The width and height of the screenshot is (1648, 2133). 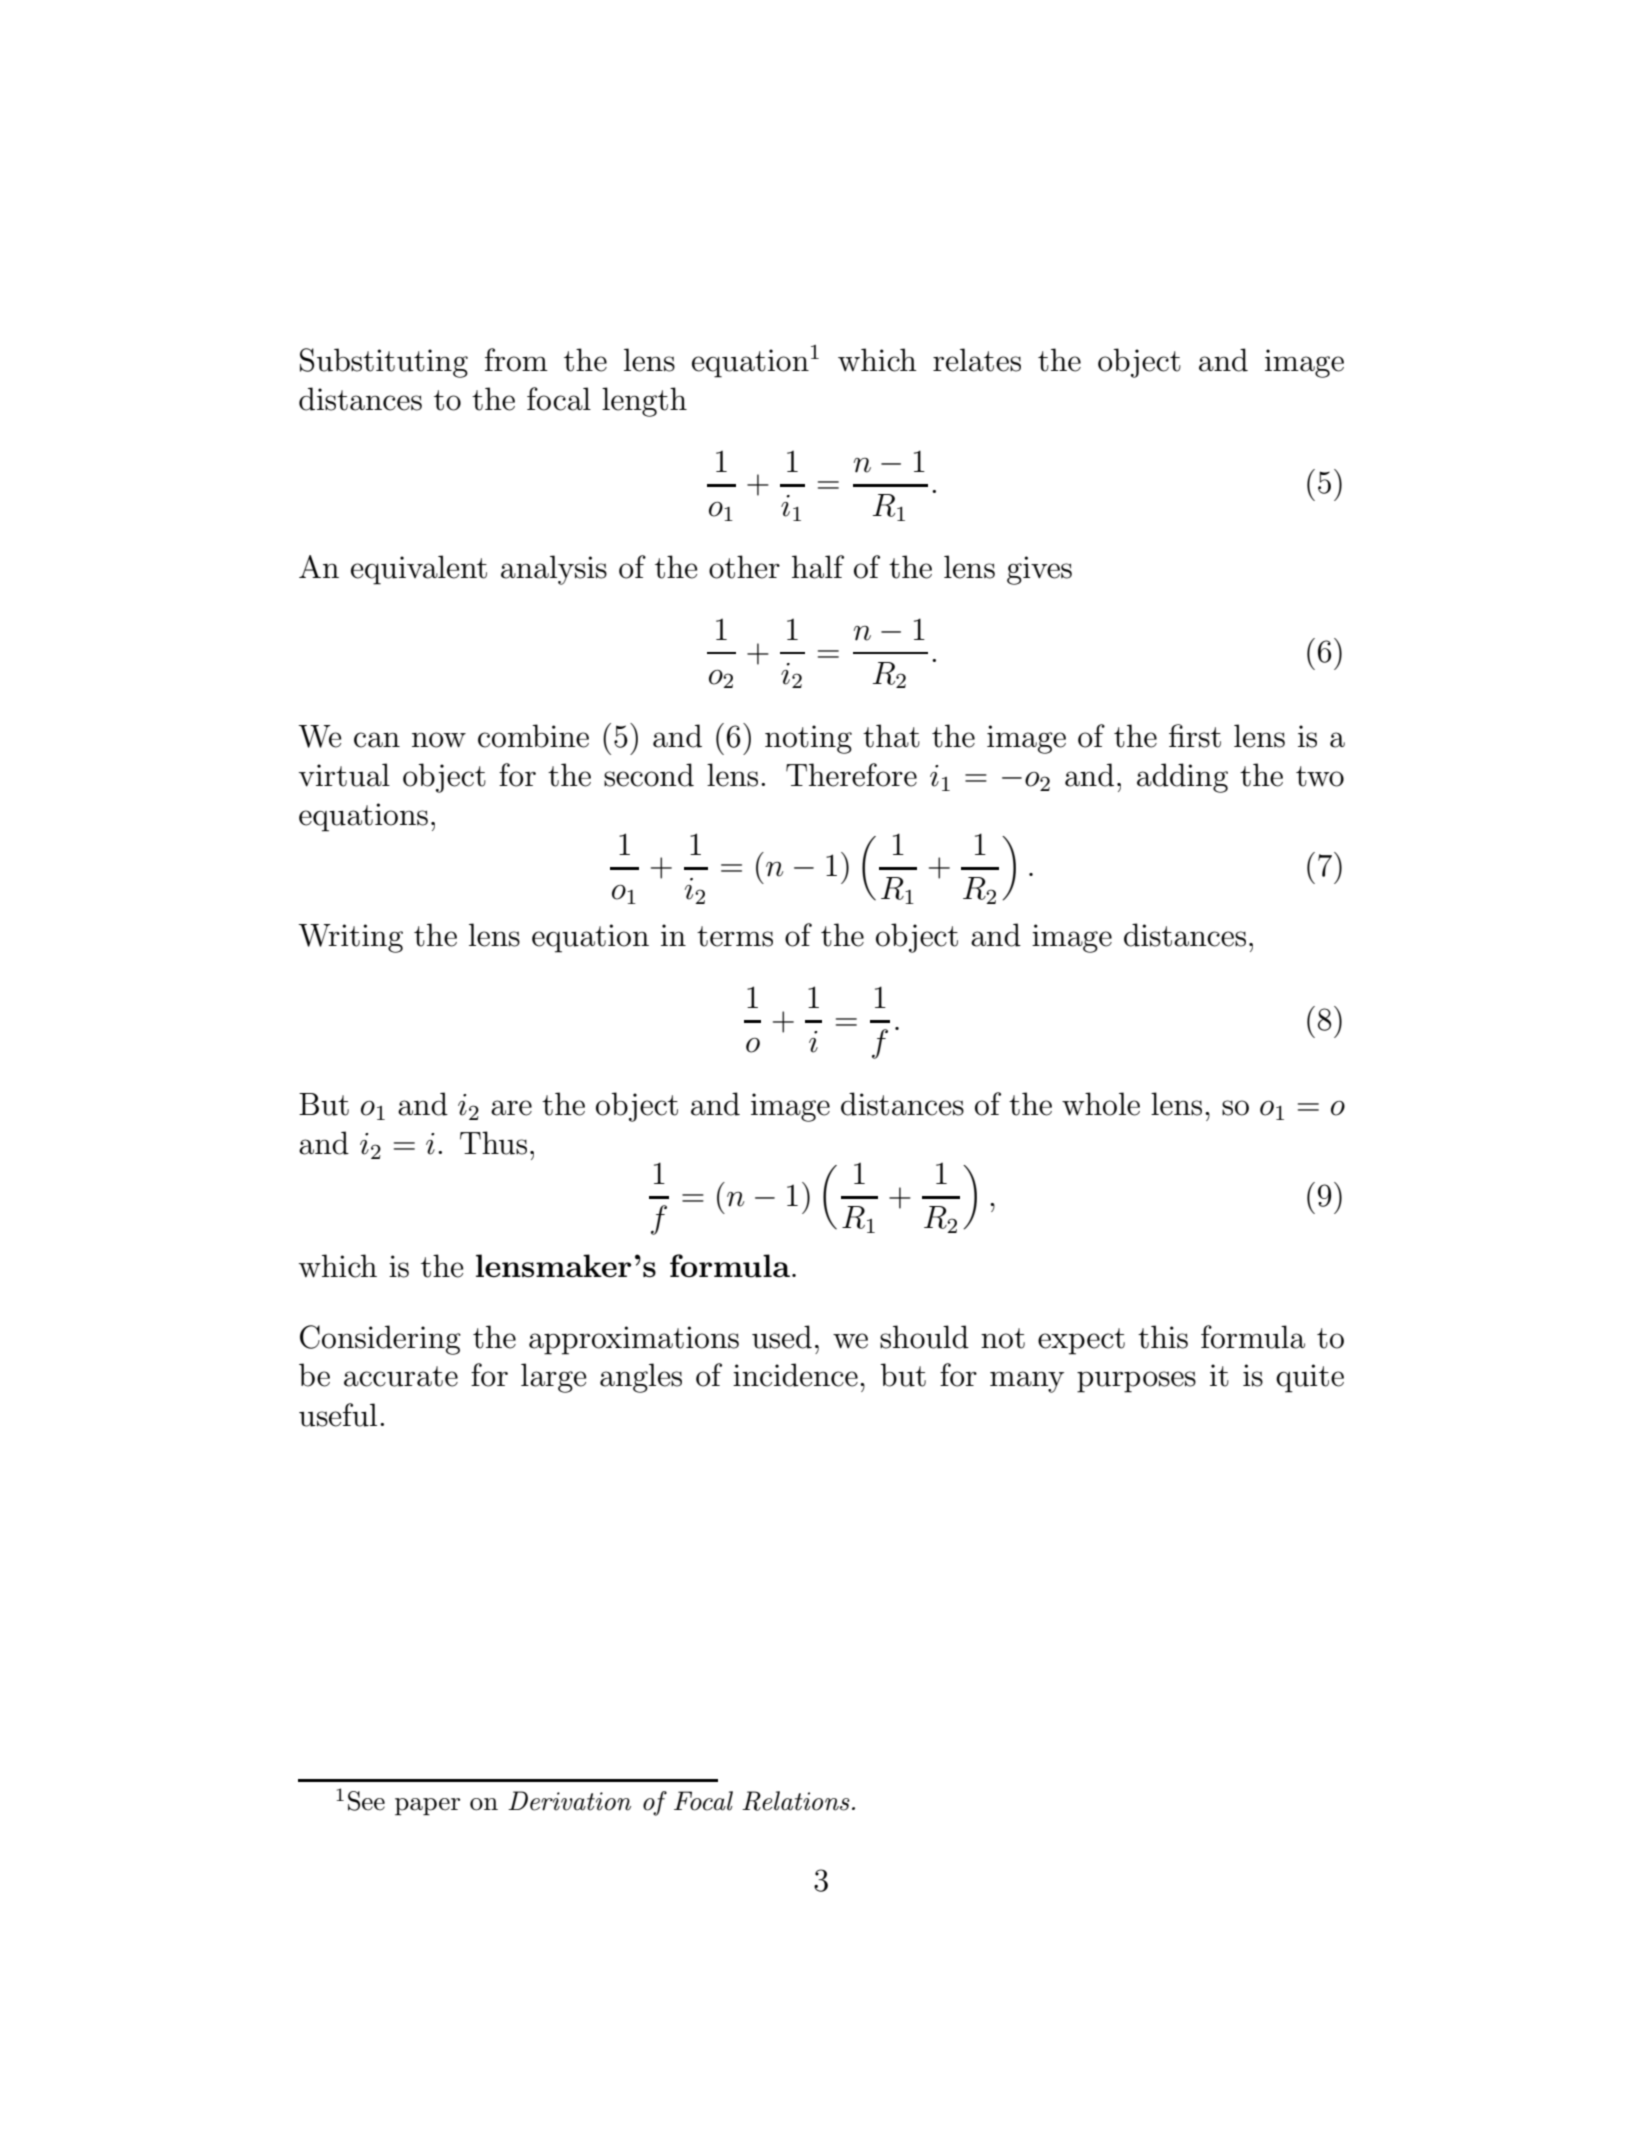 I want to click on Relations, so click(x=796, y=1801).
